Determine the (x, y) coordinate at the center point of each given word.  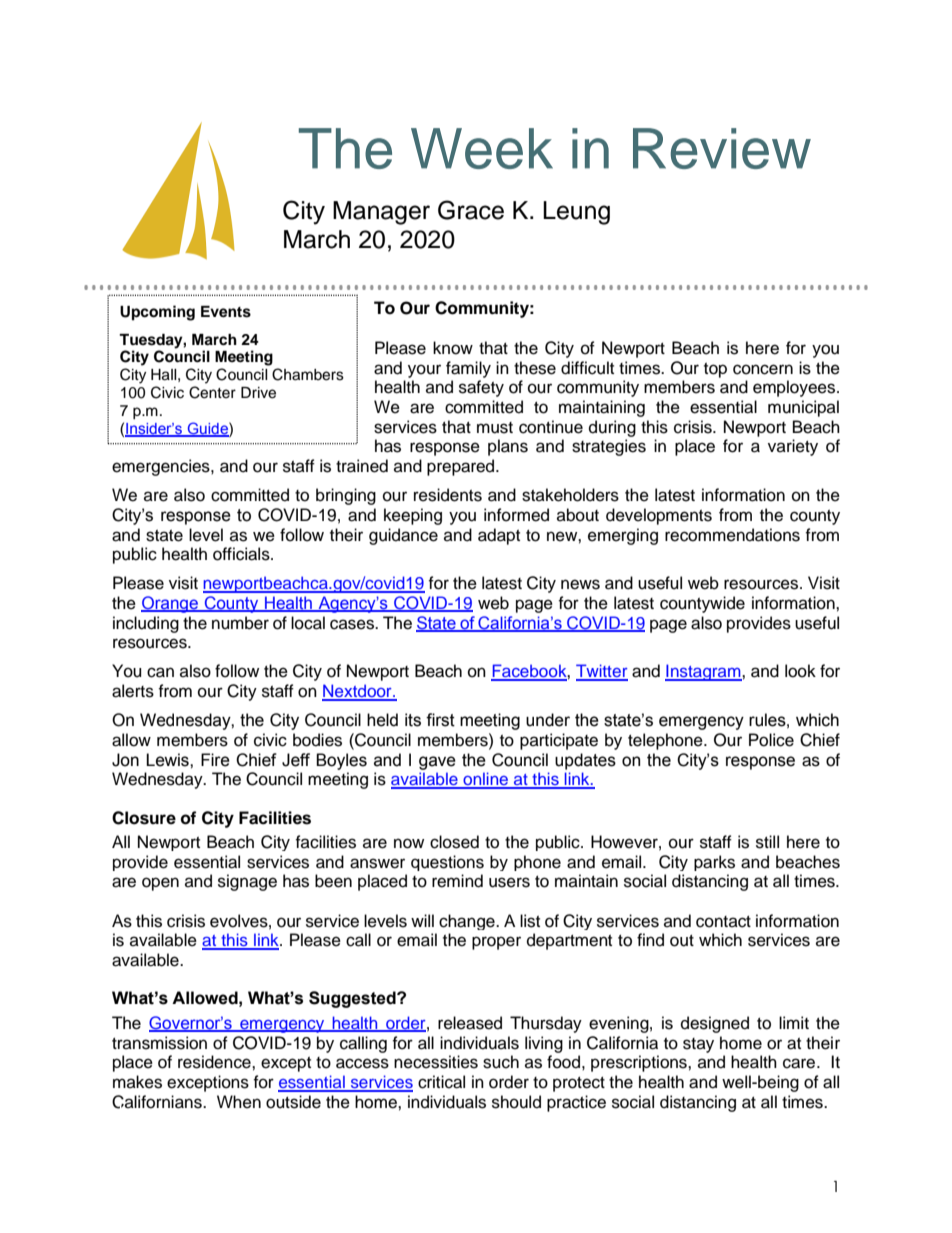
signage (247, 882)
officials (242, 554)
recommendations (732, 535)
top (715, 370)
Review (722, 148)
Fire (215, 760)
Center (212, 392)
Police (771, 740)
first (440, 720)
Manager (381, 213)
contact (723, 922)
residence (215, 1062)
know (453, 348)
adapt (499, 536)
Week (482, 148)
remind (457, 881)
